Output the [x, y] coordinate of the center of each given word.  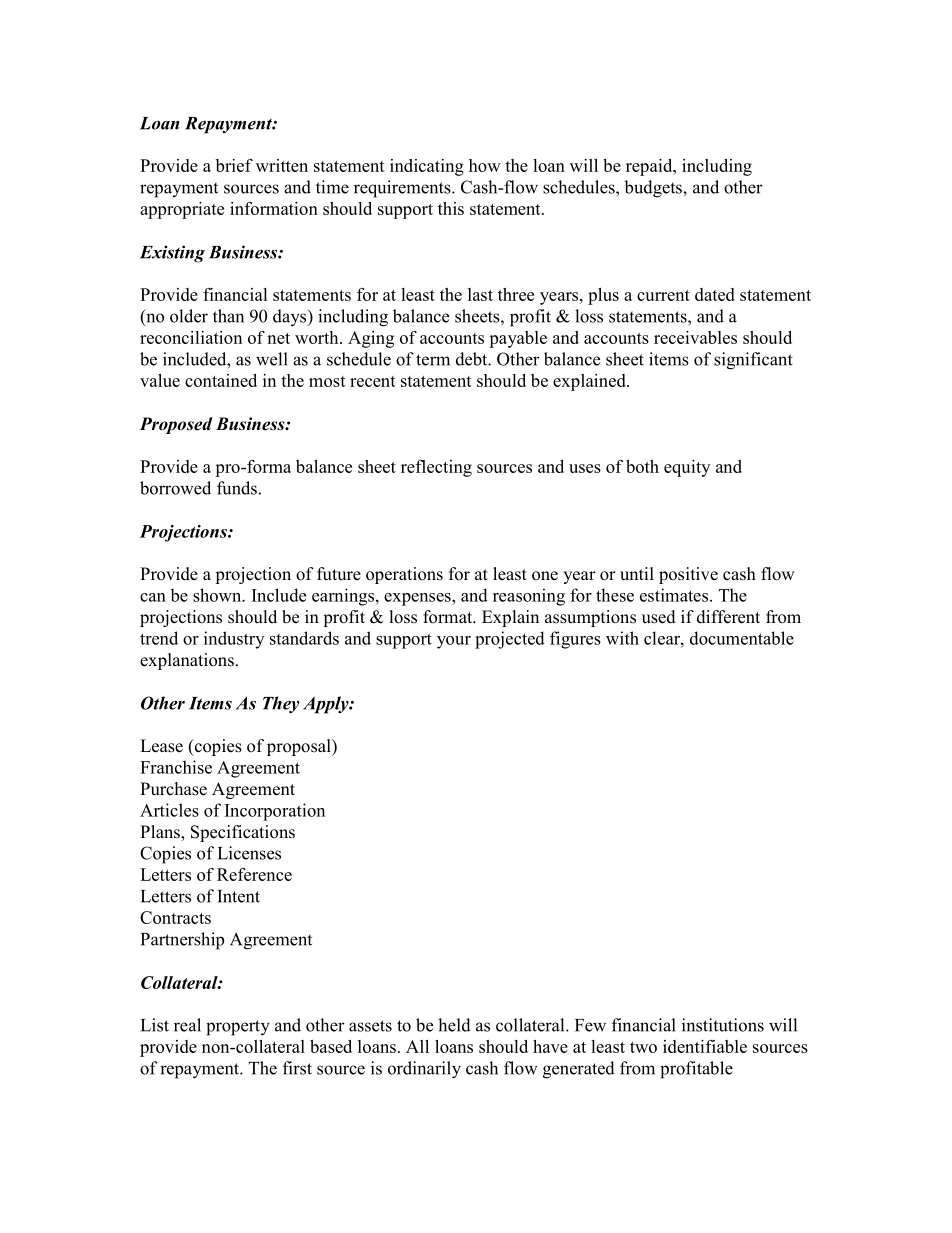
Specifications [243, 833]
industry [234, 640]
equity [687, 468]
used [659, 617]
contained [221, 380]
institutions [723, 1025]
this [451, 208]
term [433, 360]
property [238, 1028]
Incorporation [275, 812]
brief [234, 165]
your [454, 642]
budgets [654, 189]
